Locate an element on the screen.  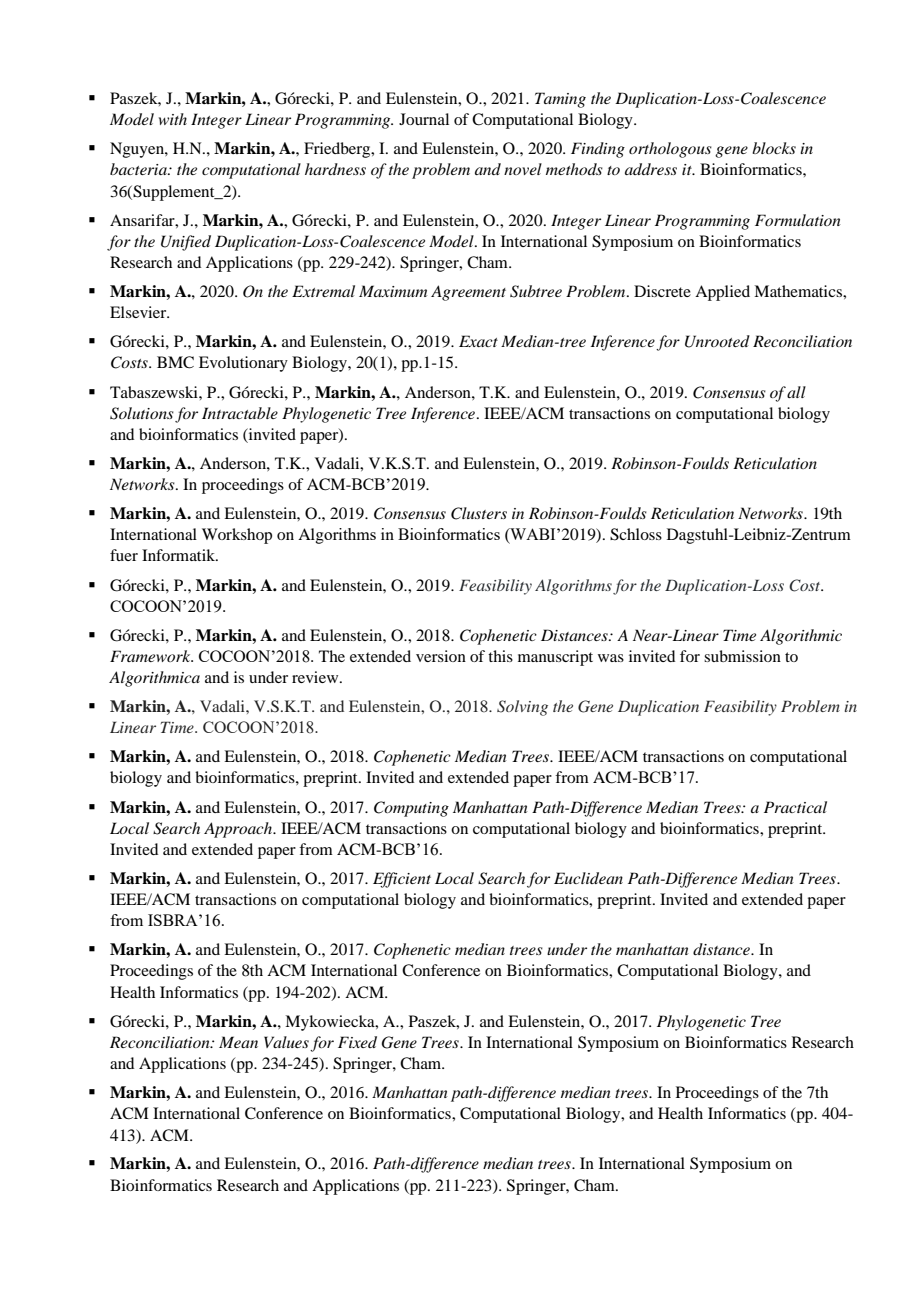
Fixed is located at coordinates (357, 1042).
